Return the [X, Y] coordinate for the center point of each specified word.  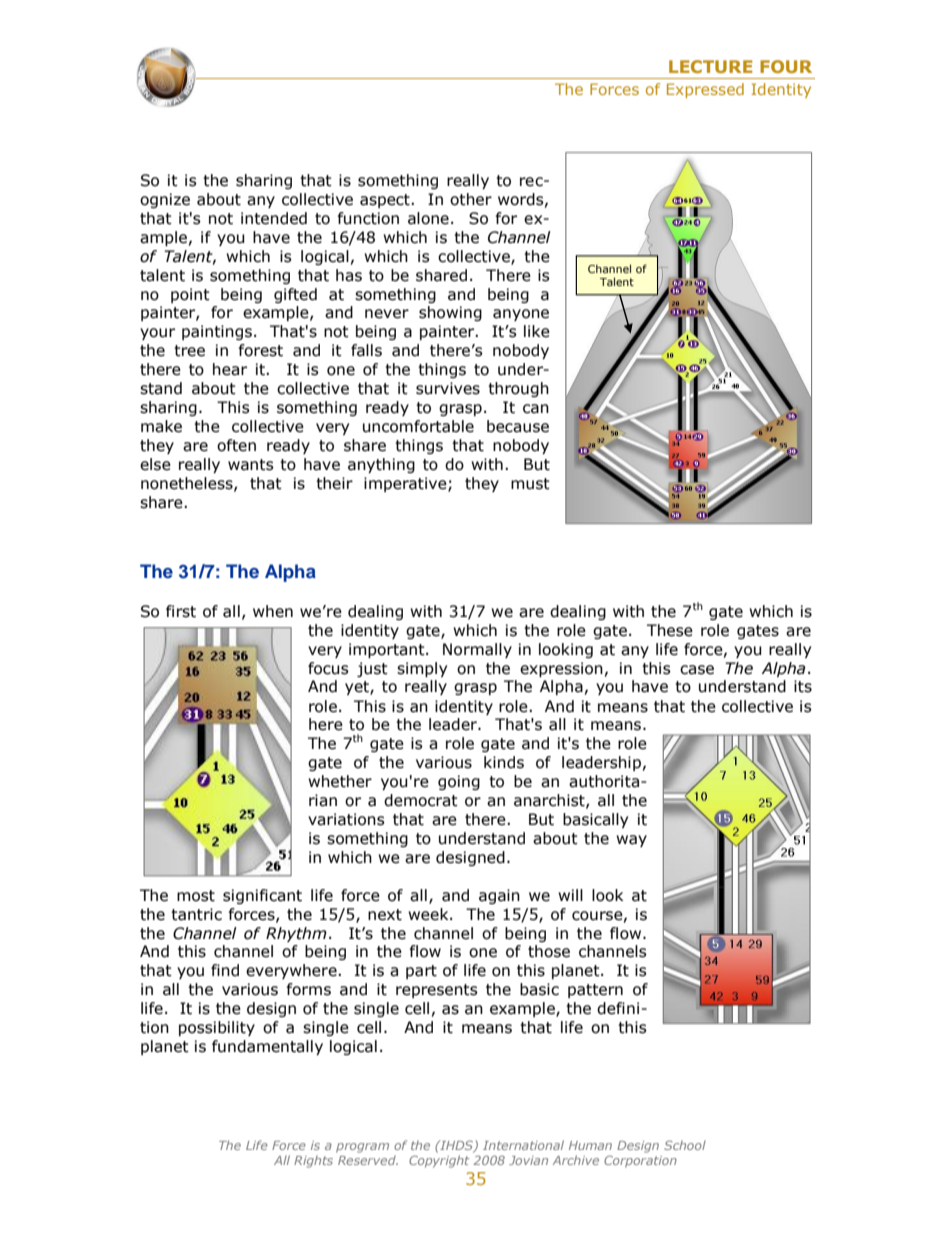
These [670, 630]
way [631, 841]
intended [274, 218]
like [537, 331]
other [471, 199]
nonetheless [188, 484]
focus [328, 668]
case [697, 670]
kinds [504, 762]
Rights [313, 1161]
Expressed [705, 90]
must [530, 484]
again [499, 896]
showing [450, 313]
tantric [196, 914]
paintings [217, 332]
